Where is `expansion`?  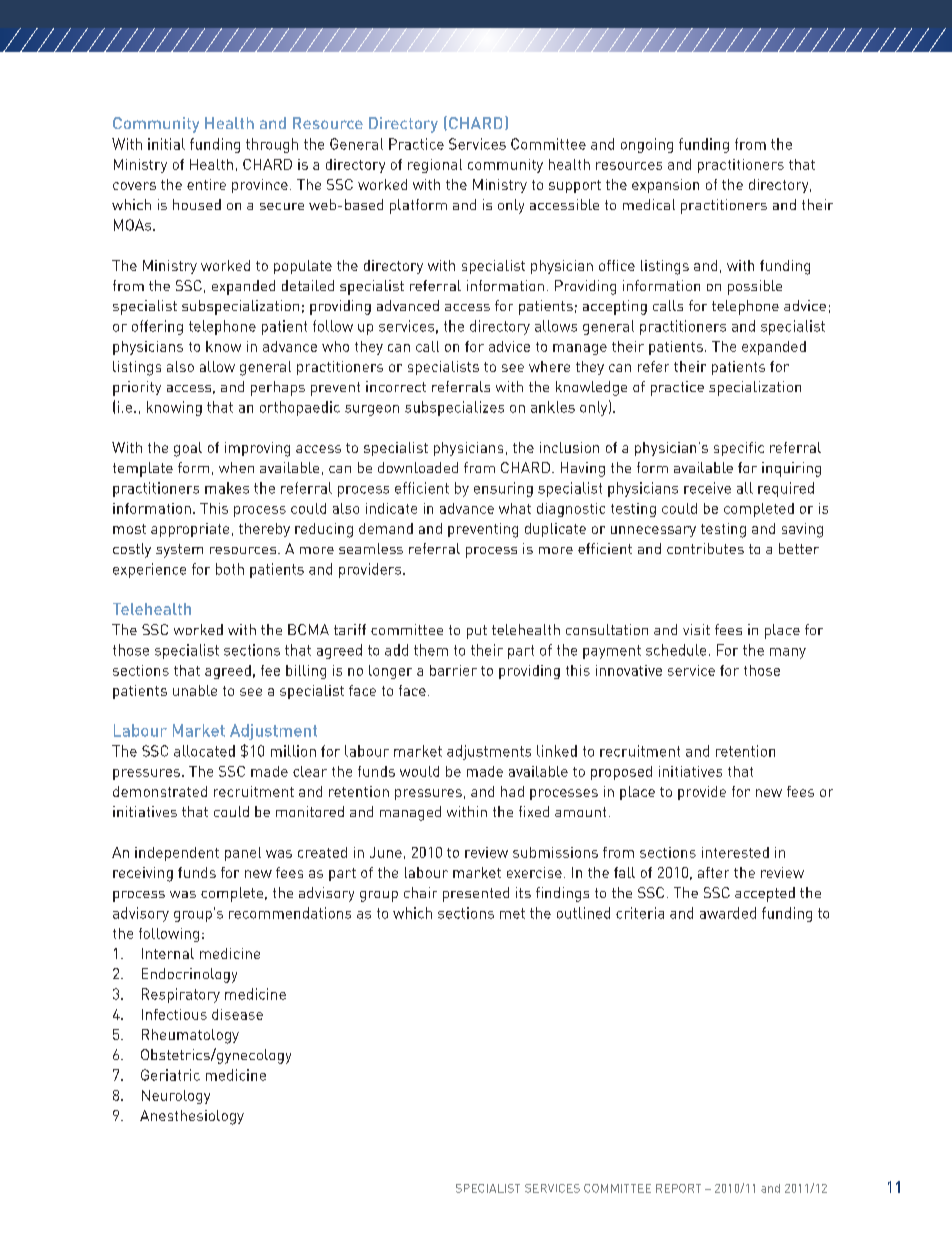 expansion is located at coordinates (665, 186).
